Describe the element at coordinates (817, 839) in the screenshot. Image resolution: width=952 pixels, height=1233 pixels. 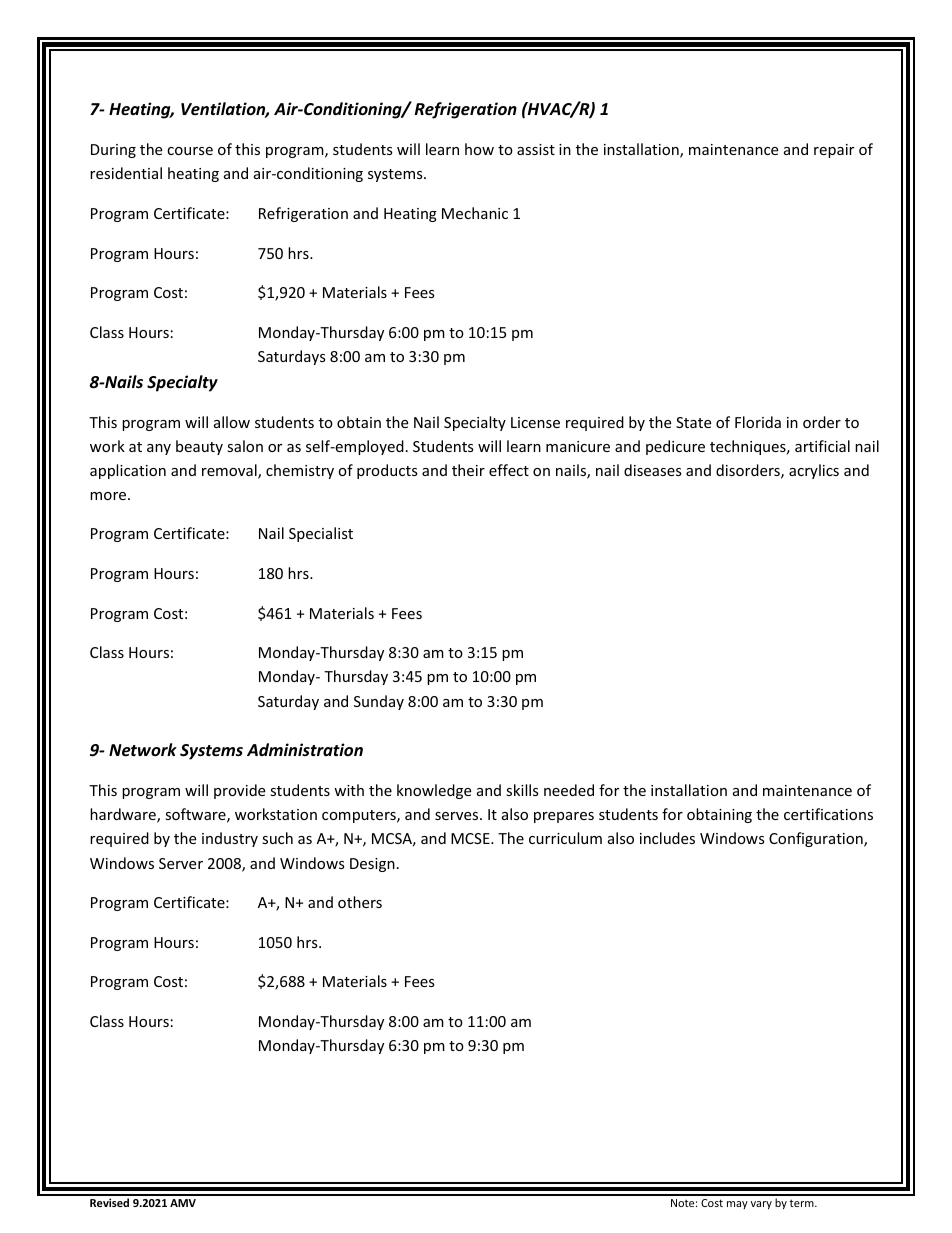
I see `Configuration` at that location.
